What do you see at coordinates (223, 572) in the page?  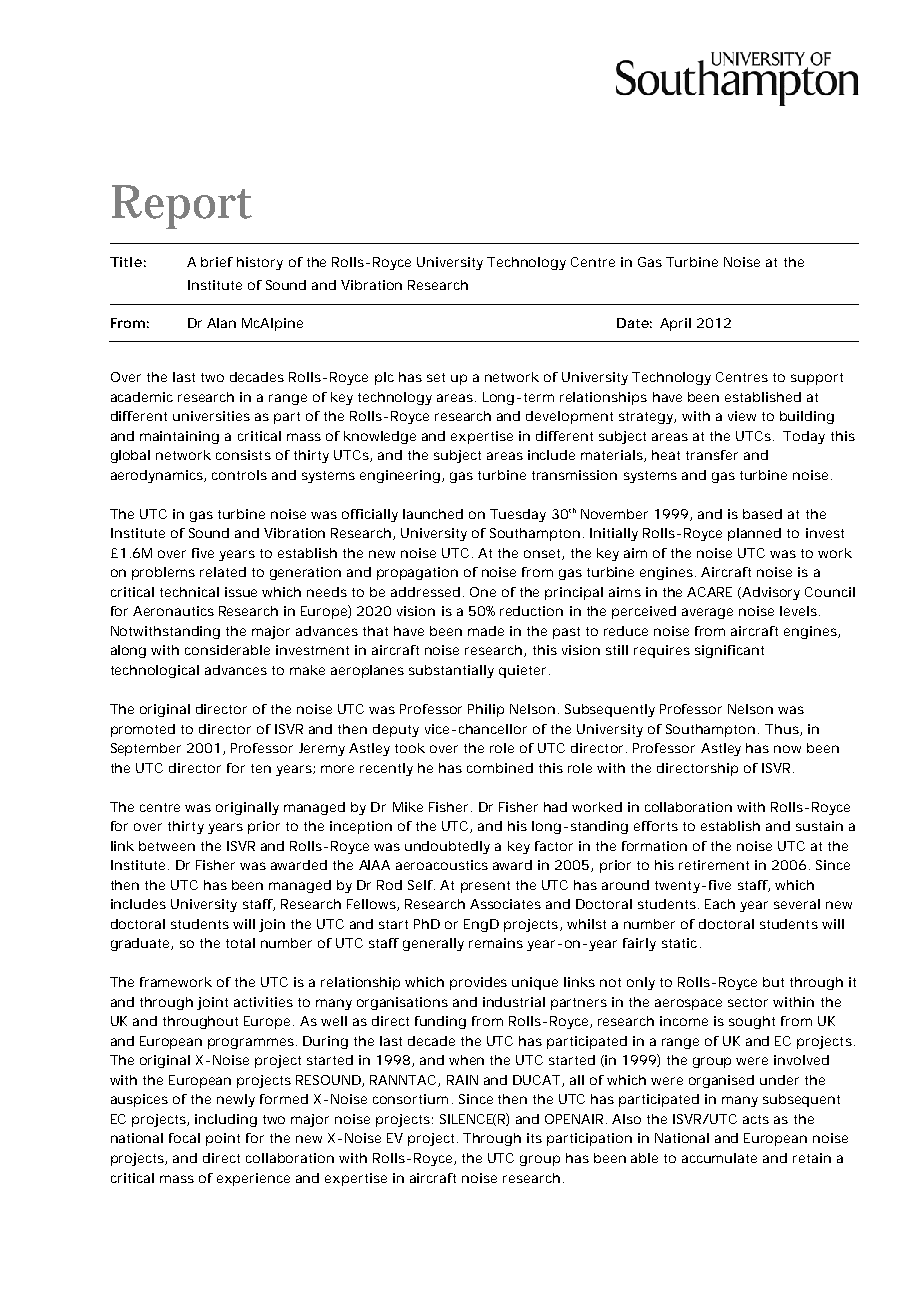 I see `related` at bounding box center [223, 572].
